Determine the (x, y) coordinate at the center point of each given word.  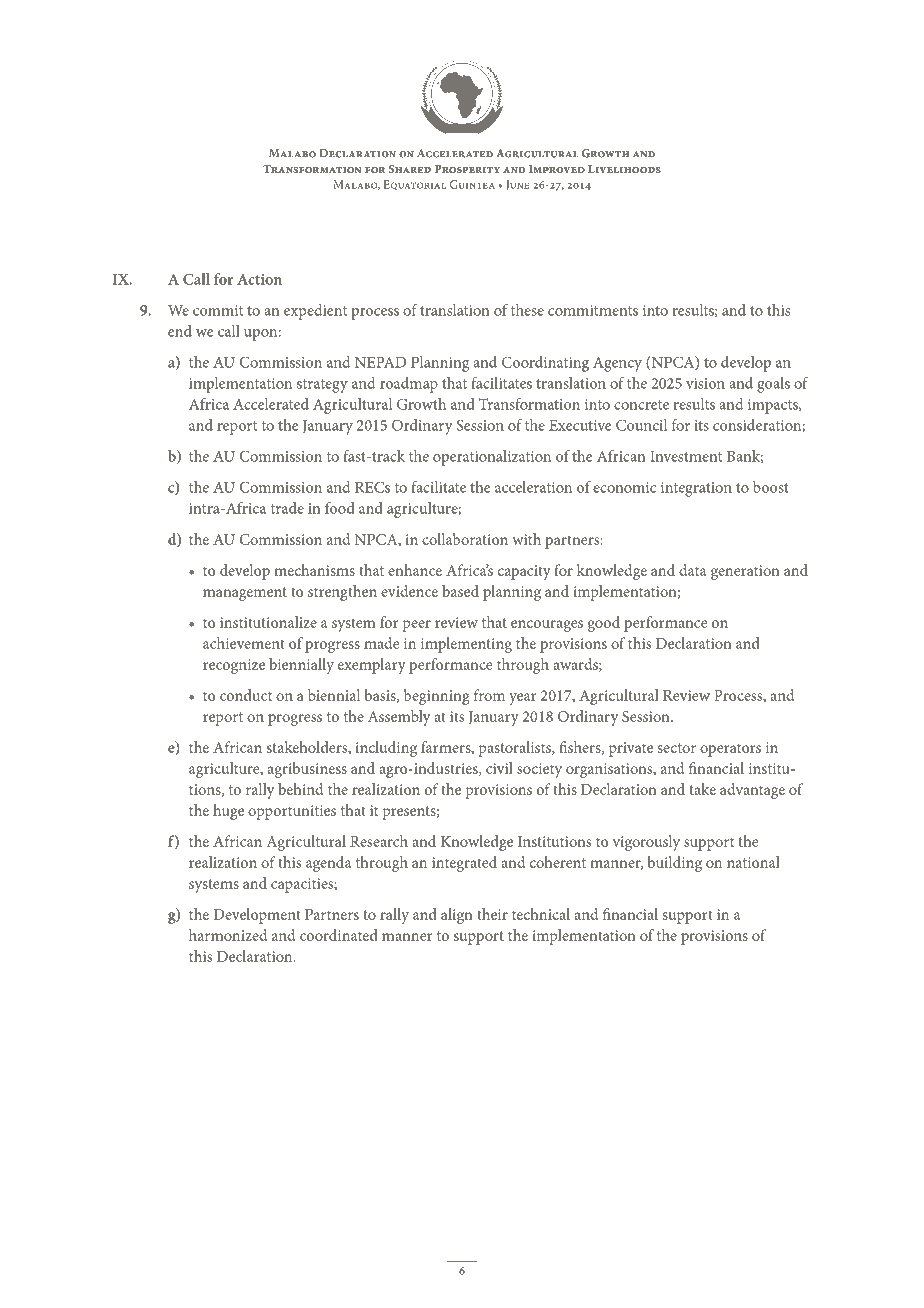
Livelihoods (624, 169)
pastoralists (515, 749)
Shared (410, 169)
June (517, 185)
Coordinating (545, 364)
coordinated (339, 935)
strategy (322, 386)
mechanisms (314, 570)
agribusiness (307, 770)
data (692, 570)
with (526, 539)
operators (730, 750)
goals (773, 385)
